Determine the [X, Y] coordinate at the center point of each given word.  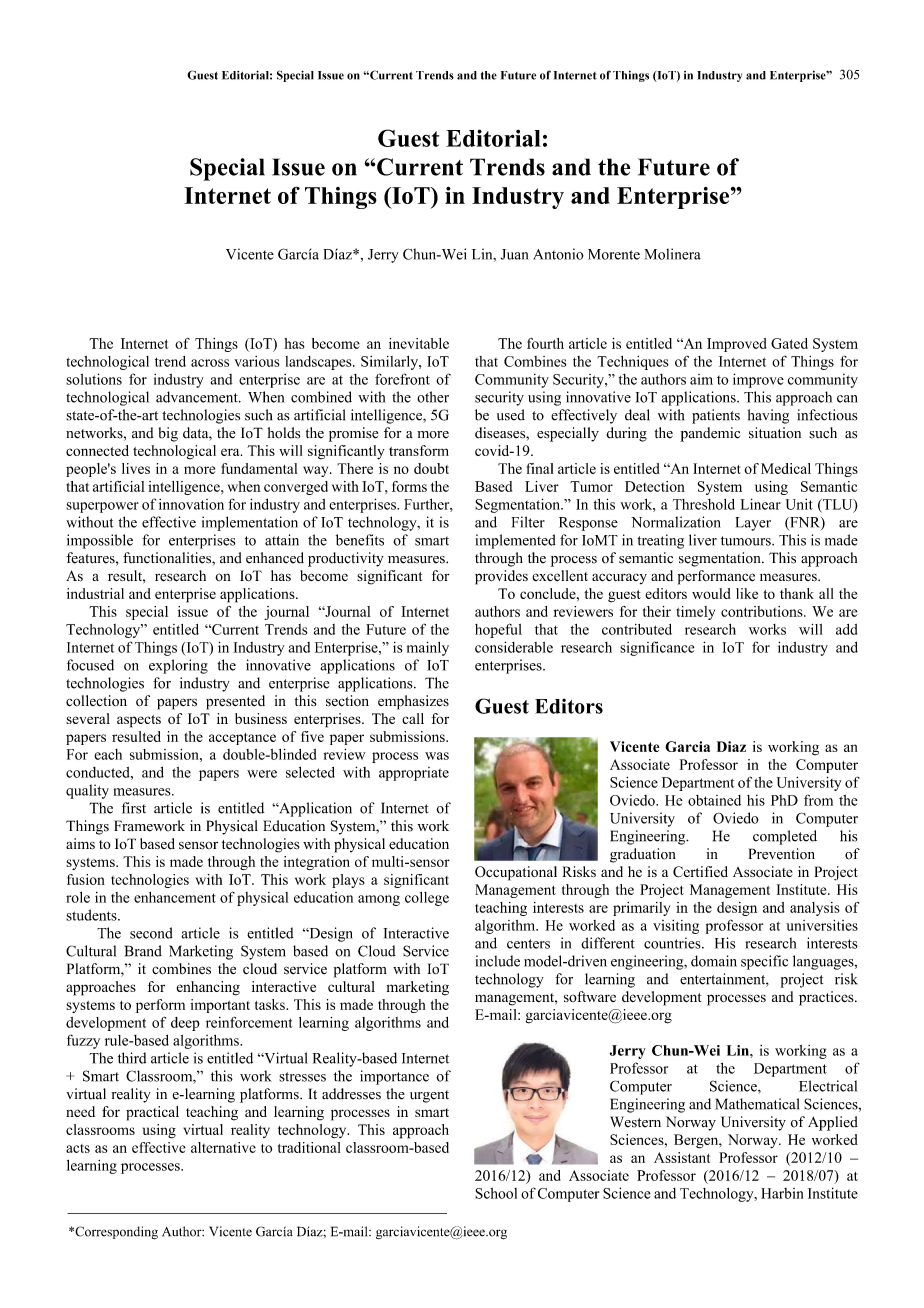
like [747, 593]
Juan [514, 254]
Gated [789, 343]
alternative [223, 1147]
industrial [95, 593]
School [496, 1193]
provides [501, 577]
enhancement [175, 897]
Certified [700, 872]
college [427, 899]
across [210, 363]
